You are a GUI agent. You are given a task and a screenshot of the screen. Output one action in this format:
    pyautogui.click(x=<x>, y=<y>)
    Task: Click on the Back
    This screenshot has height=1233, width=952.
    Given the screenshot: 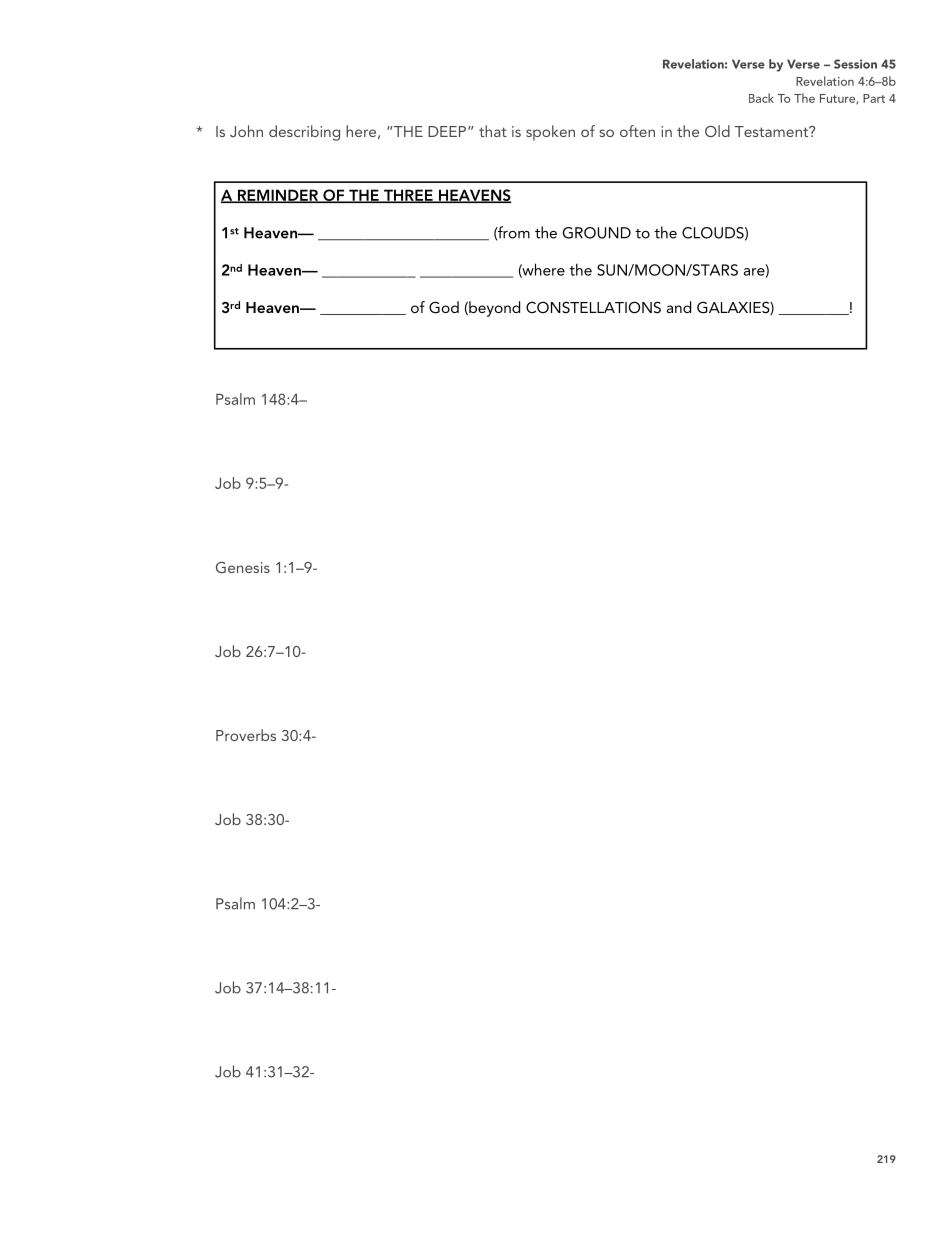 What is the action you would take?
    pyautogui.click(x=761, y=98)
